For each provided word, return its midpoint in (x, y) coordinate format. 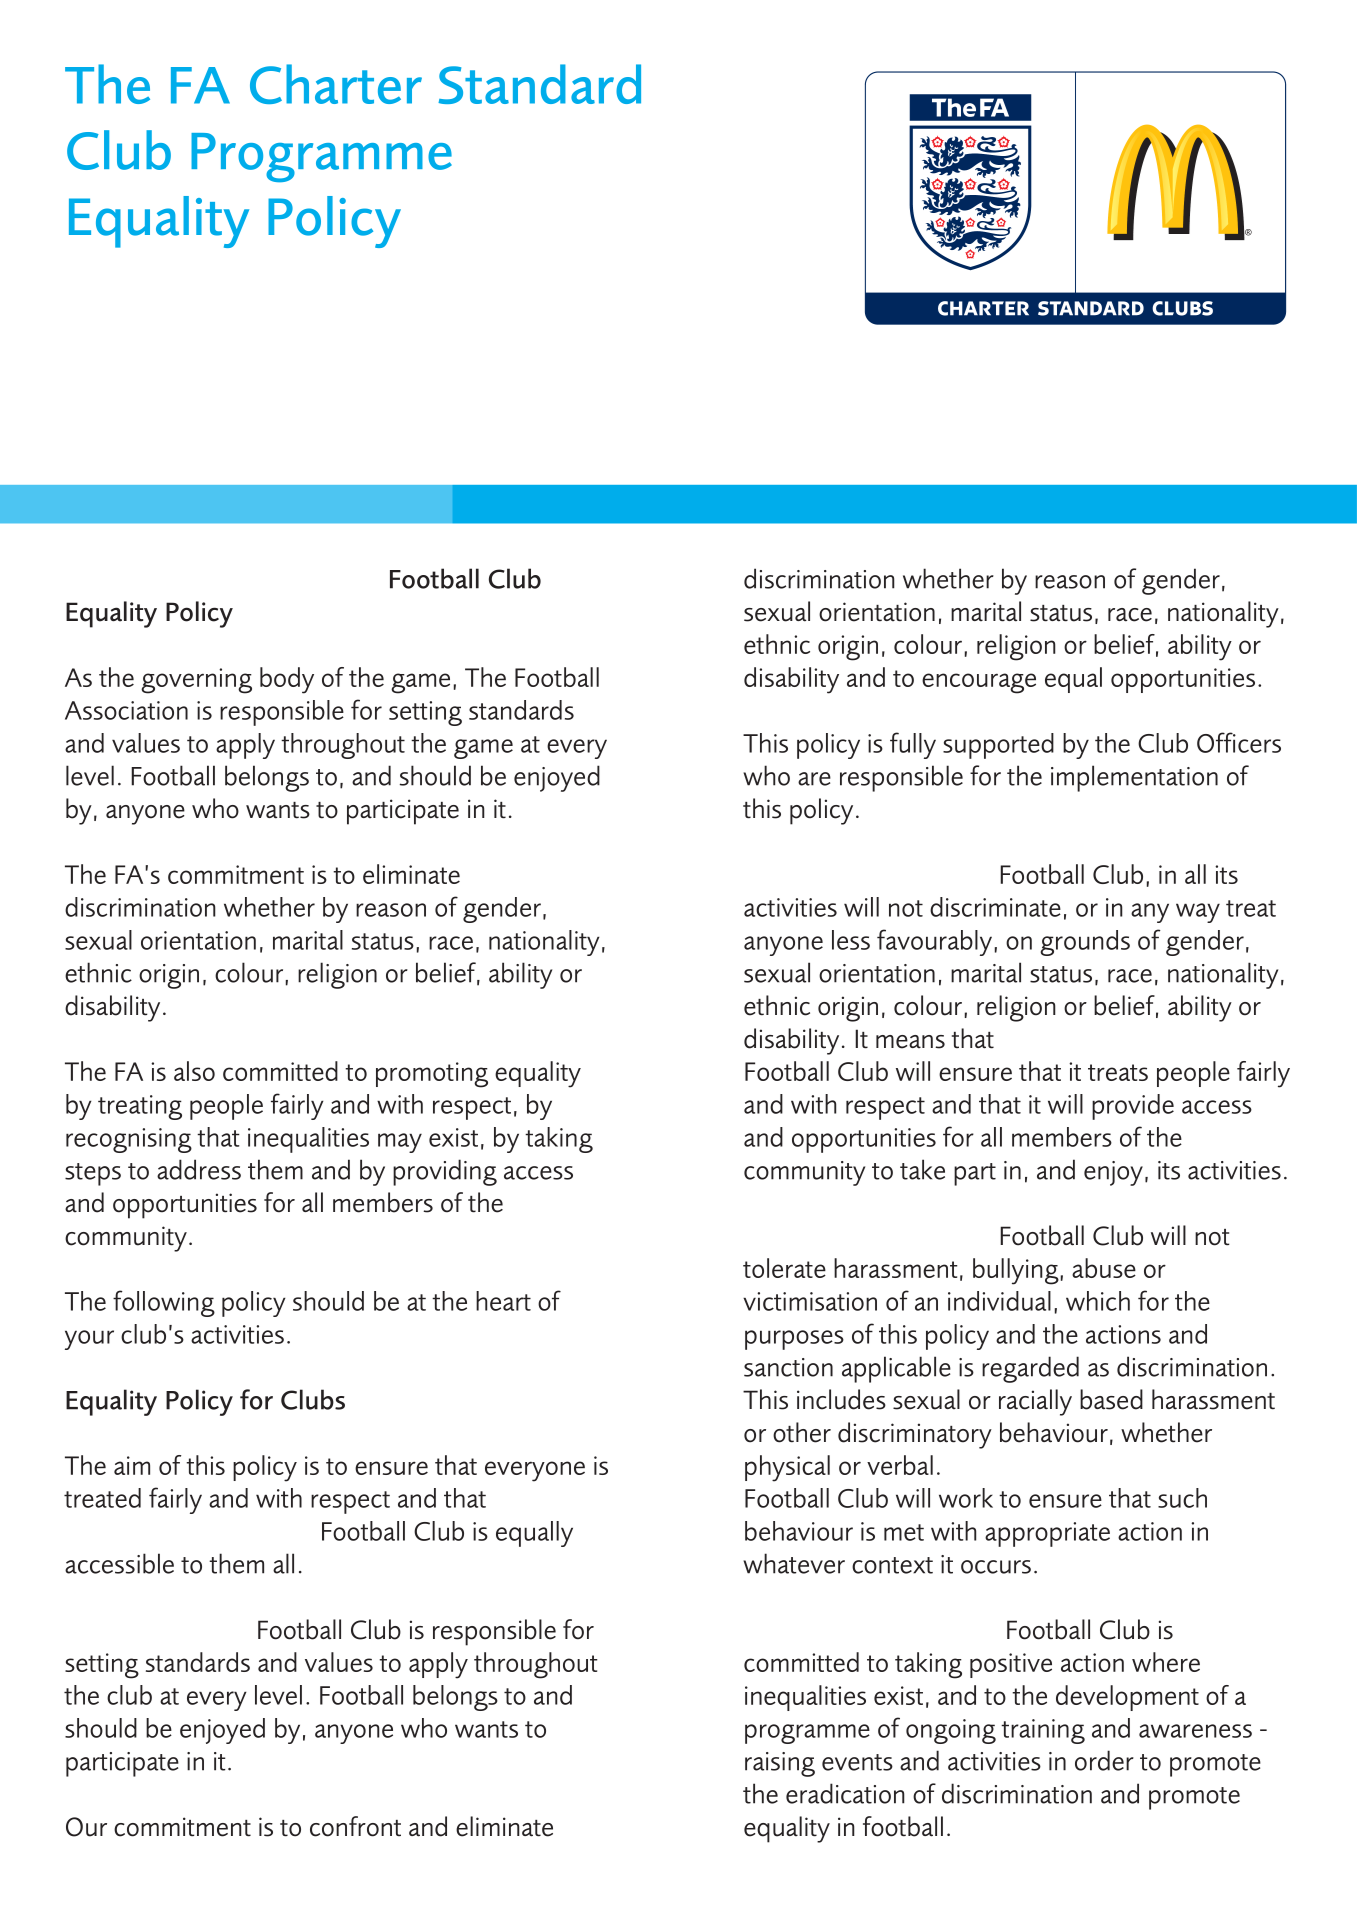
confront (355, 1826)
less (851, 940)
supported (998, 746)
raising (780, 1764)
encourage (979, 683)
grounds (1085, 943)
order (1104, 1760)
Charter (336, 84)
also (194, 1071)
